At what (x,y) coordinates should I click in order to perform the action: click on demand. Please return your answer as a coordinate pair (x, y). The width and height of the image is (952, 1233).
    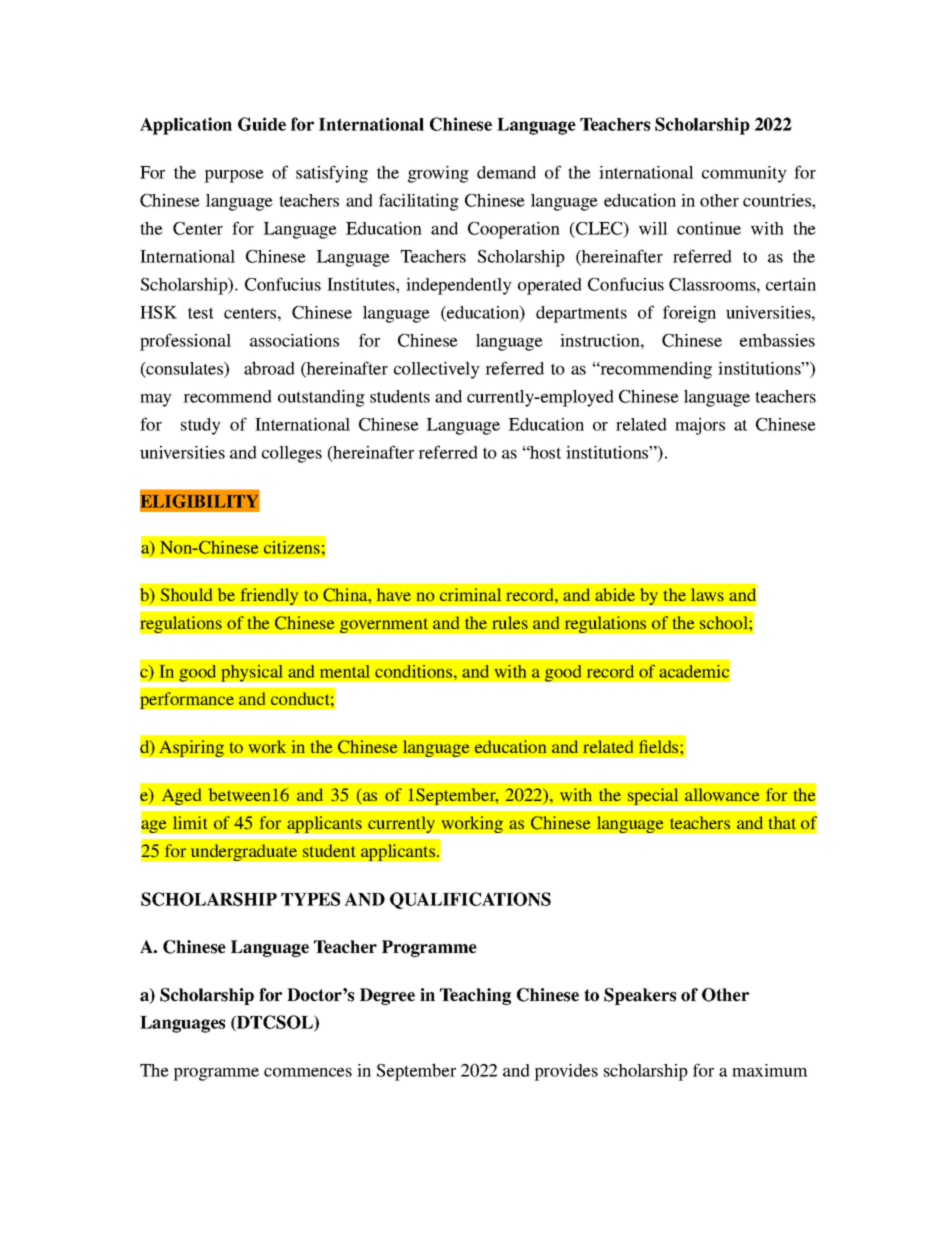
    Looking at the image, I should click on (506, 172).
